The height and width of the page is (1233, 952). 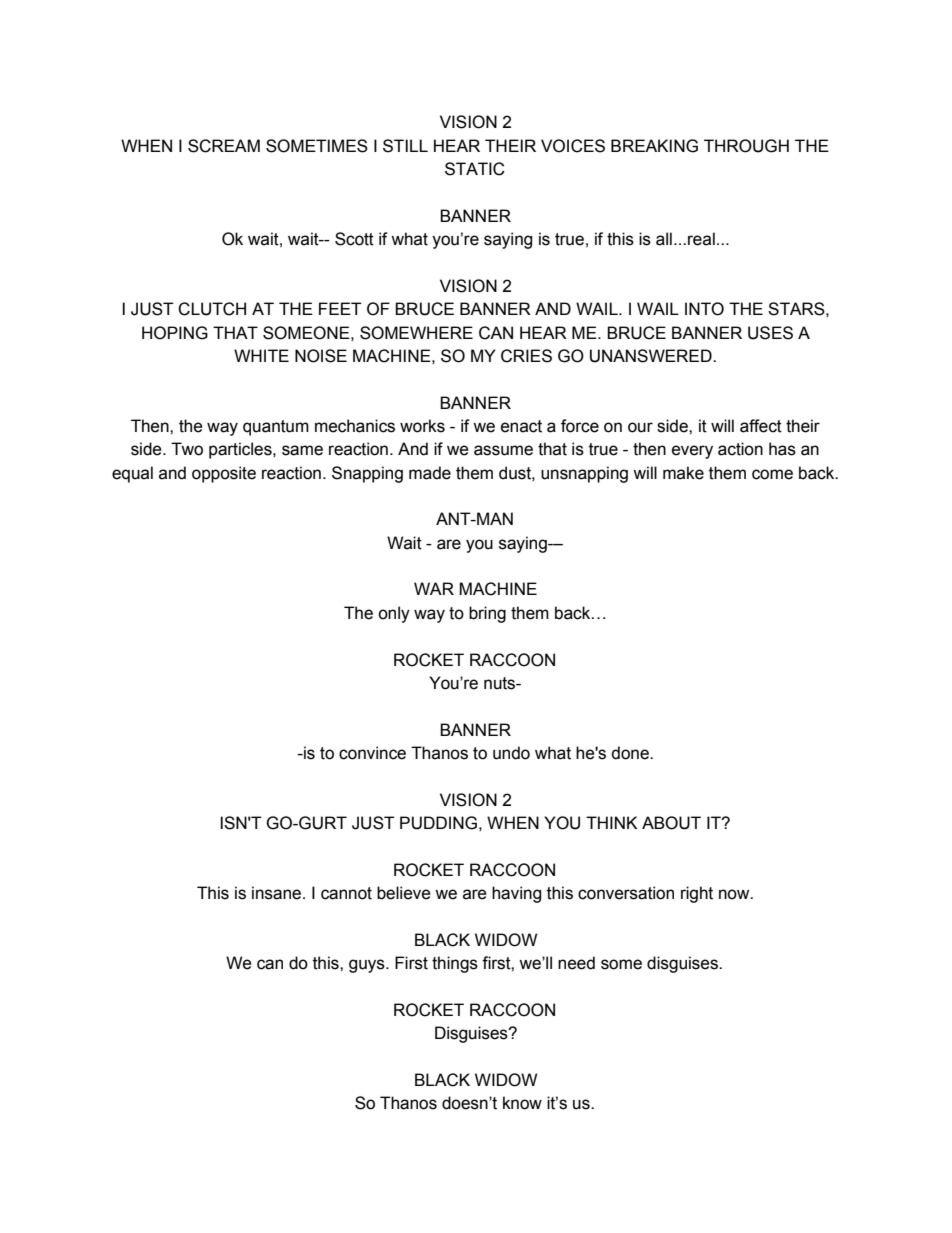 What do you see at coordinates (631, 753) in the page?
I see `done` at bounding box center [631, 753].
